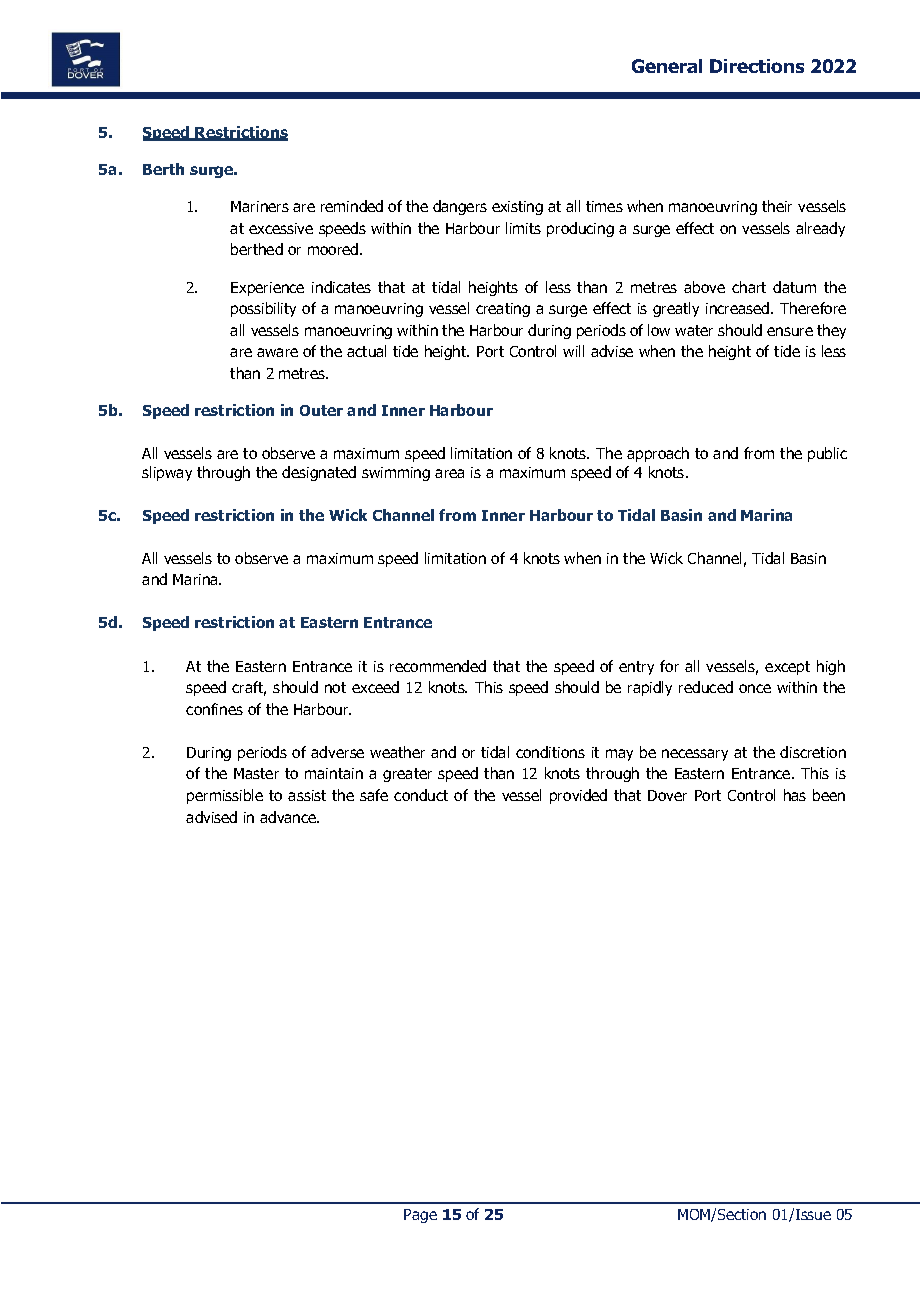  Describe the element at coordinates (260, 206) in the image. I see `Mariners` at that location.
